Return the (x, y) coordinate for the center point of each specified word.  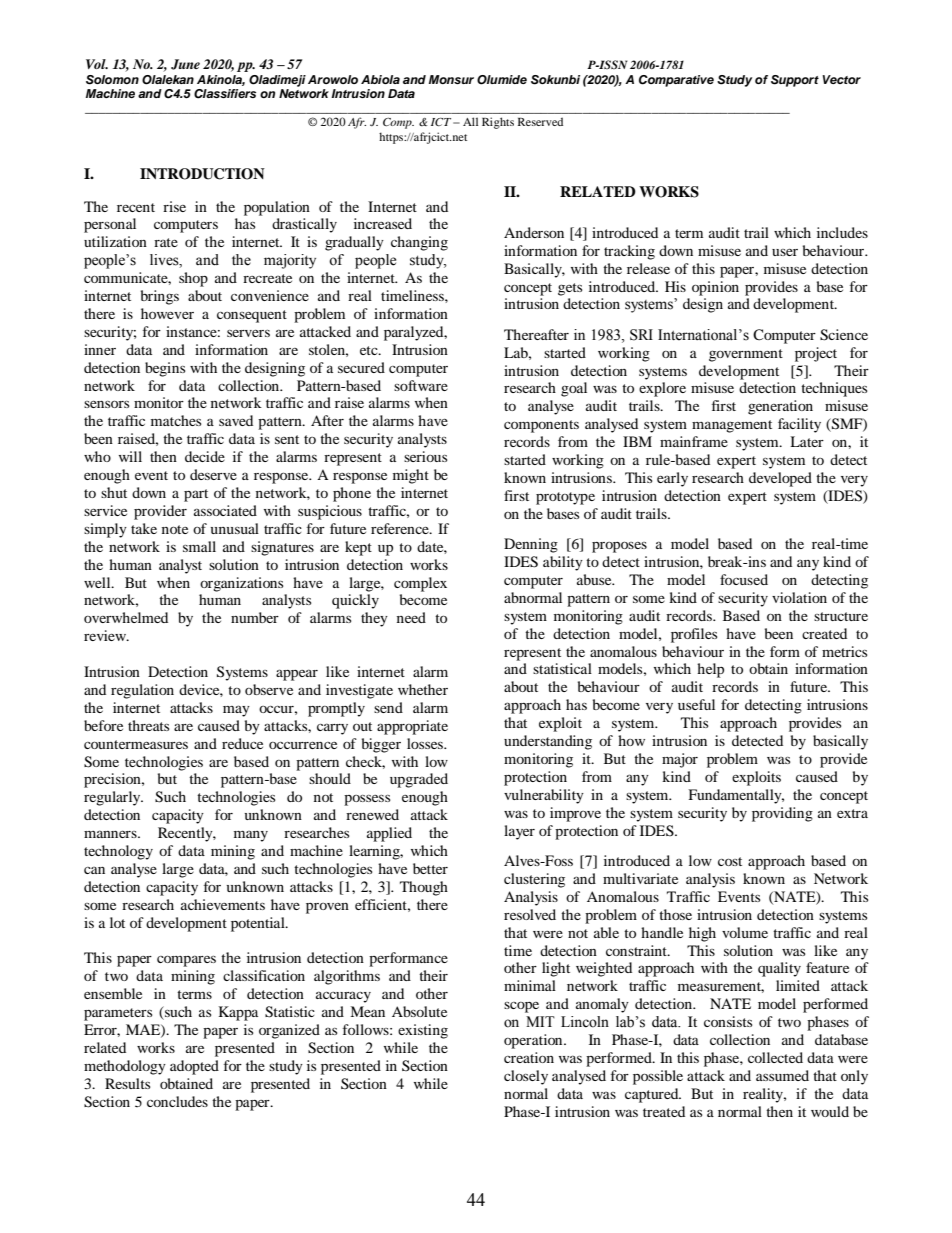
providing (782, 814)
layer (519, 832)
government (746, 355)
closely (526, 1077)
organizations (241, 584)
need (411, 617)
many (251, 836)
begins (165, 369)
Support (795, 81)
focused (744, 579)
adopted (194, 1067)
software (421, 385)
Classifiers (225, 94)
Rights (498, 123)
